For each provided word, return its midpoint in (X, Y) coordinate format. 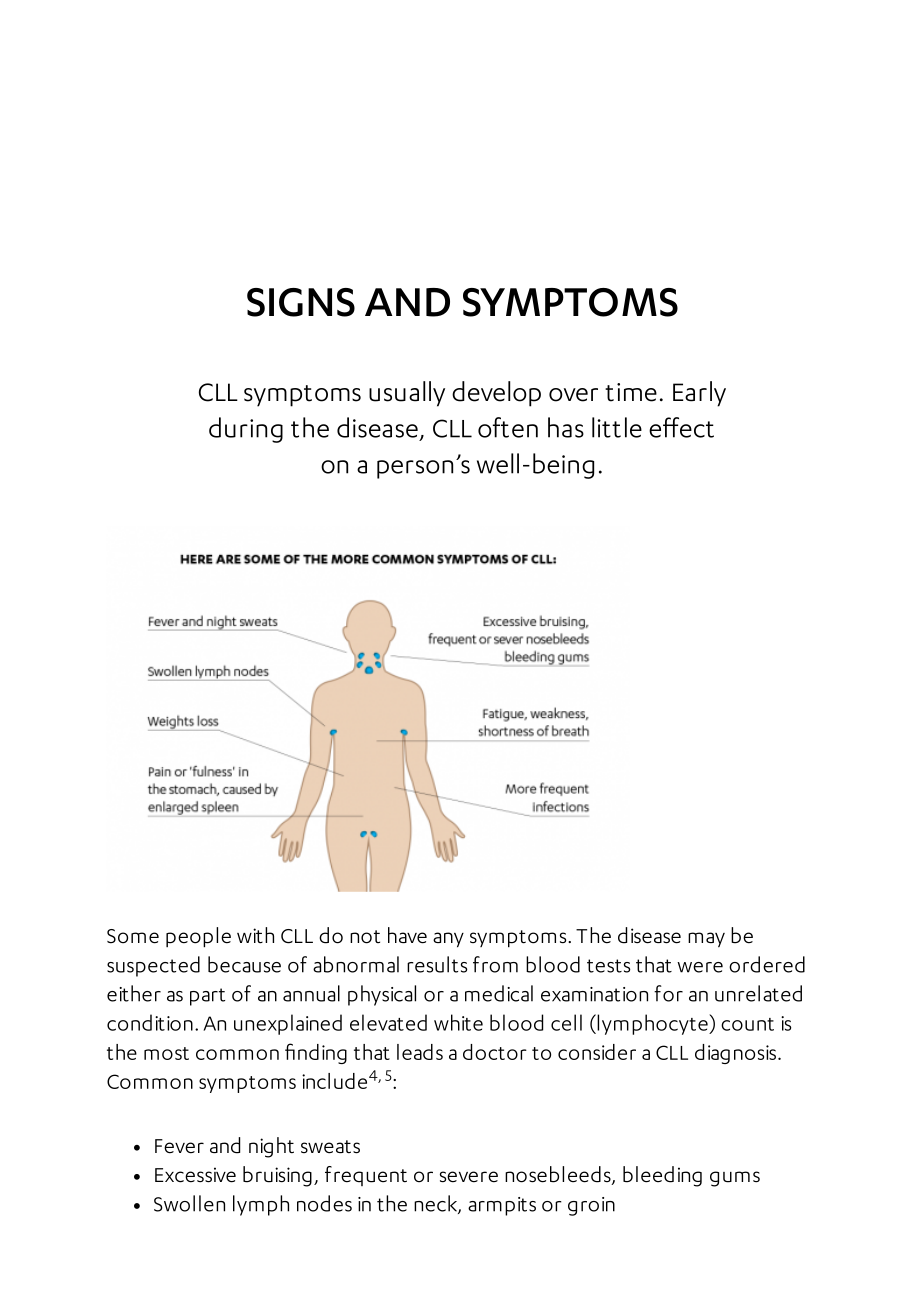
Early (699, 394)
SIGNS (301, 302)
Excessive (195, 1175)
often (508, 427)
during (246, 430)
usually (407, 394)
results (437, 964)
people (198, 937)
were (700, 967)
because (244, 964)
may (706, 940)
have (407, 935)
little (617, 427)
